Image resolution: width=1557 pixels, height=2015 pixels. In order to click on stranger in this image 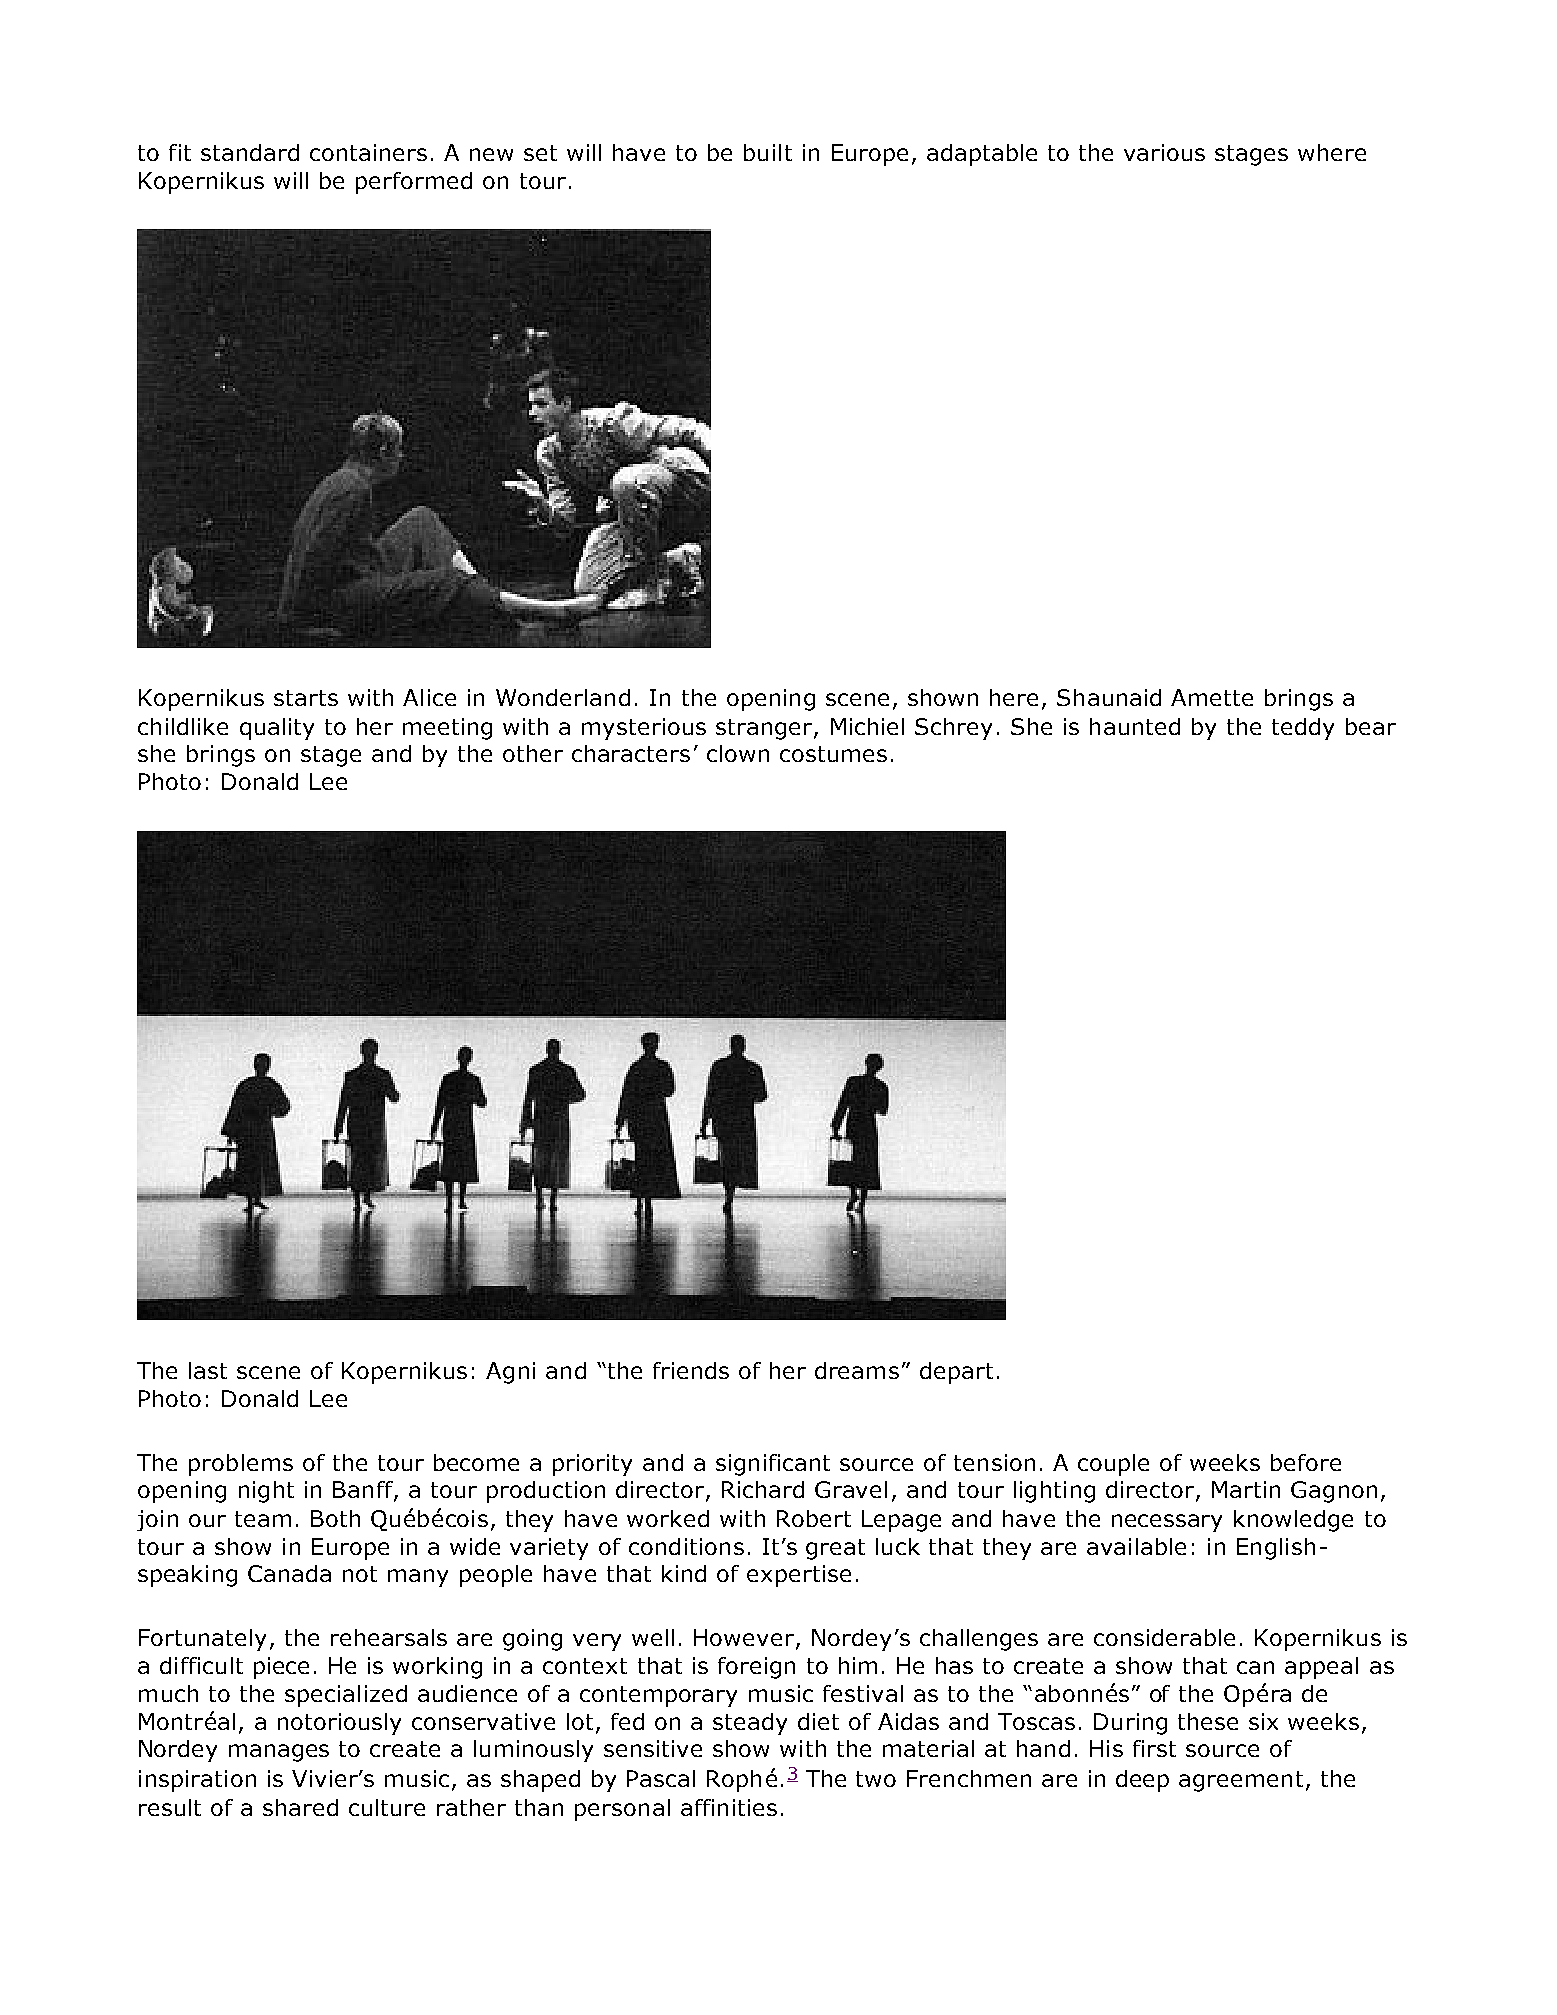, I will do `click(765, 729)`.
